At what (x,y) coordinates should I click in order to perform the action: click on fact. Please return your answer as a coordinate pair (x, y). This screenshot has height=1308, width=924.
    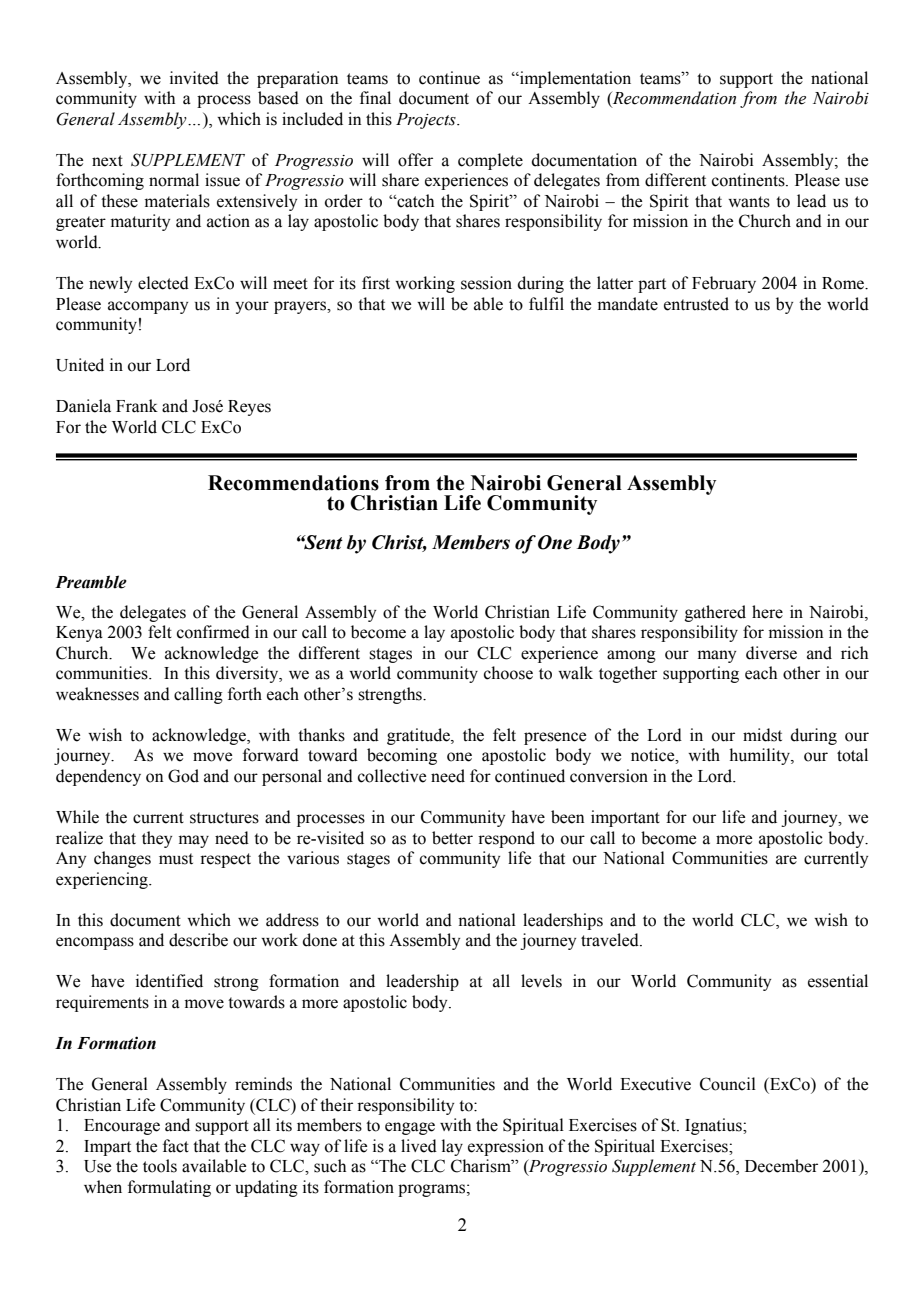
    Looking at the image, I should click on (176, 1146).
